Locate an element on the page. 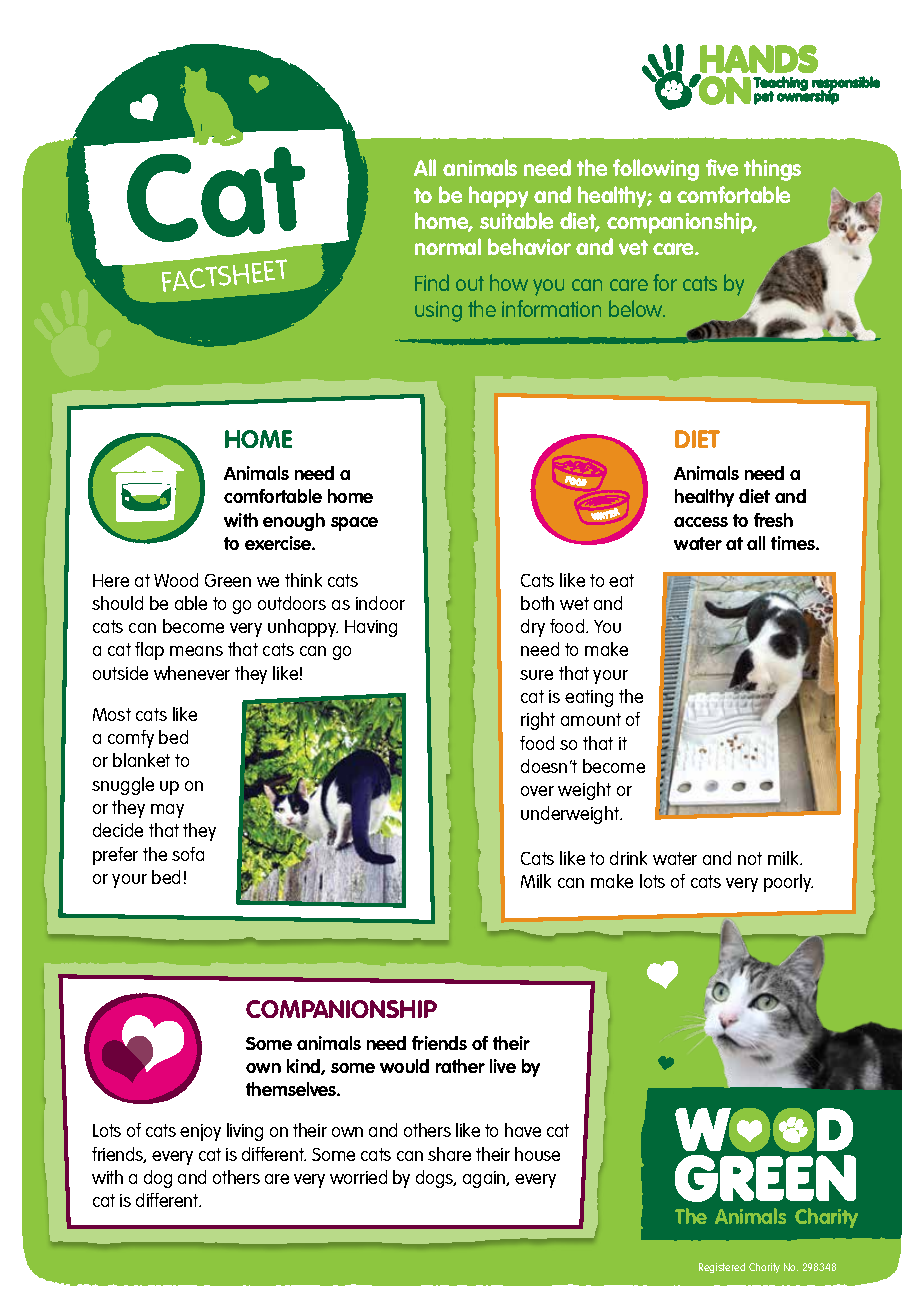 The height and width of the document is (1308, 924). five is located at coordinates (722, 167).
